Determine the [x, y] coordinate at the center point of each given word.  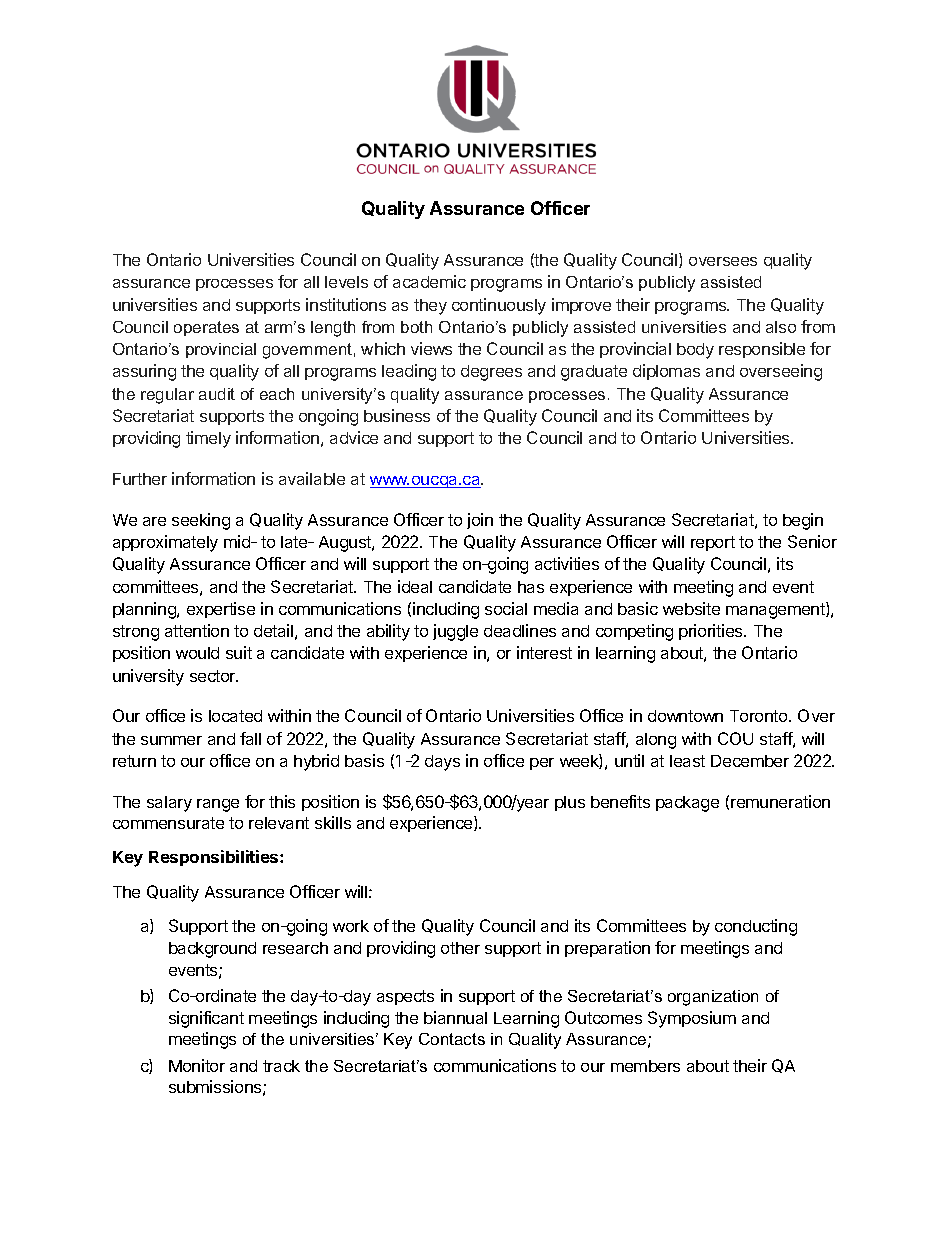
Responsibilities [215, 858]
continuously [499, 306]
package [687, 804]
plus [570, 803]
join [480, 521]
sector [214, 676]
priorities [712, 632]
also [781, 327]
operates [206, 328]
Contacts [452, 1039]
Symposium [692, 1019]
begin [803, 521]
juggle [455, 632]
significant [206, 1019]
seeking [201, 521]
